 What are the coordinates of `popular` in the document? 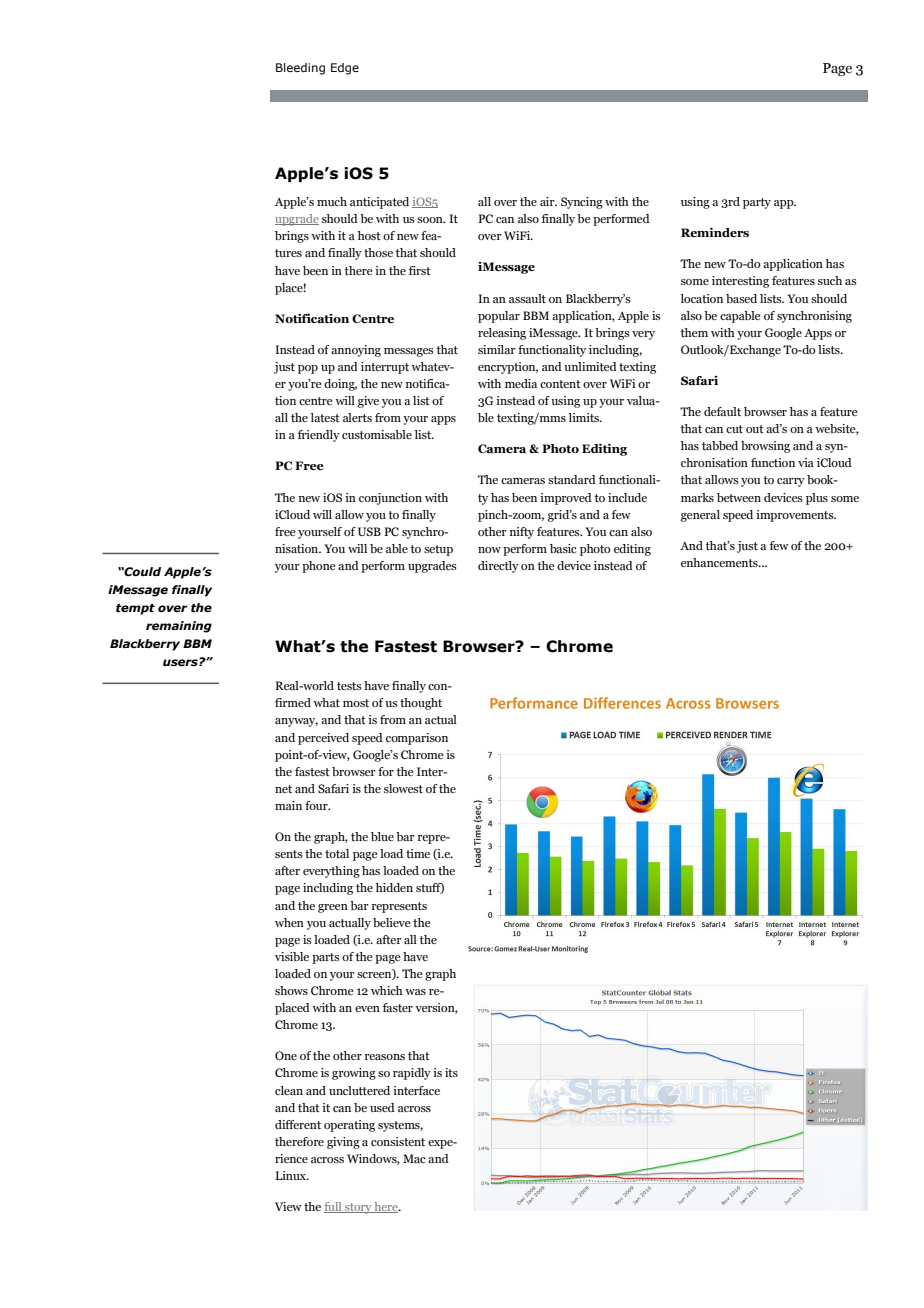 It's located at (499, 317).
